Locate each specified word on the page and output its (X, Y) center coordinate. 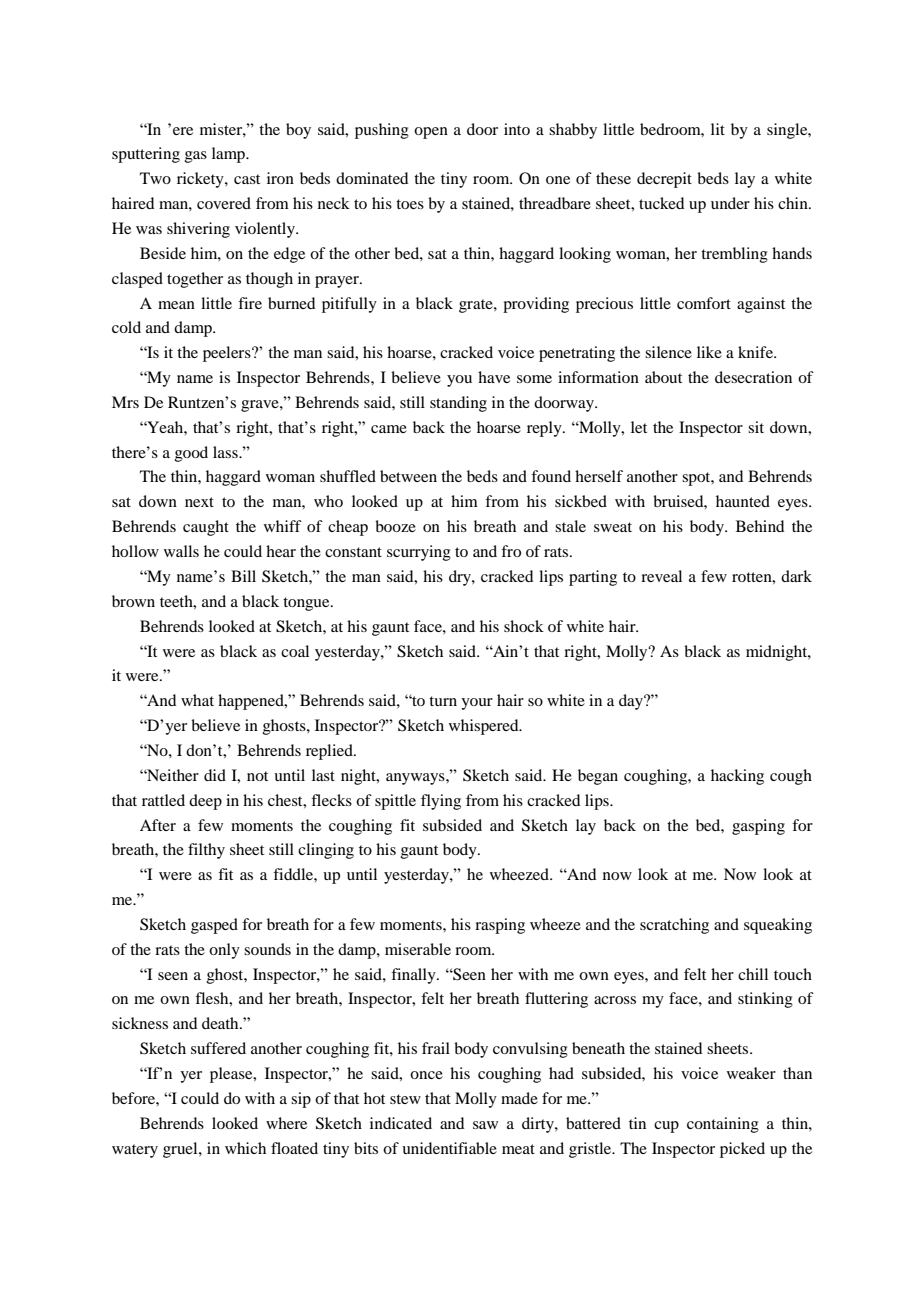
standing (458, 404)
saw (485, 1125)
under (730, 203)
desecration (753, 377)
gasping (758, 827)
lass (226, 452)
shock (524, 626)
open (431, 133)
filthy (206, 851)
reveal (661, 576)
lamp (229, 155)
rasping (500, 926)
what (197, 700)
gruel (181, 1150)
